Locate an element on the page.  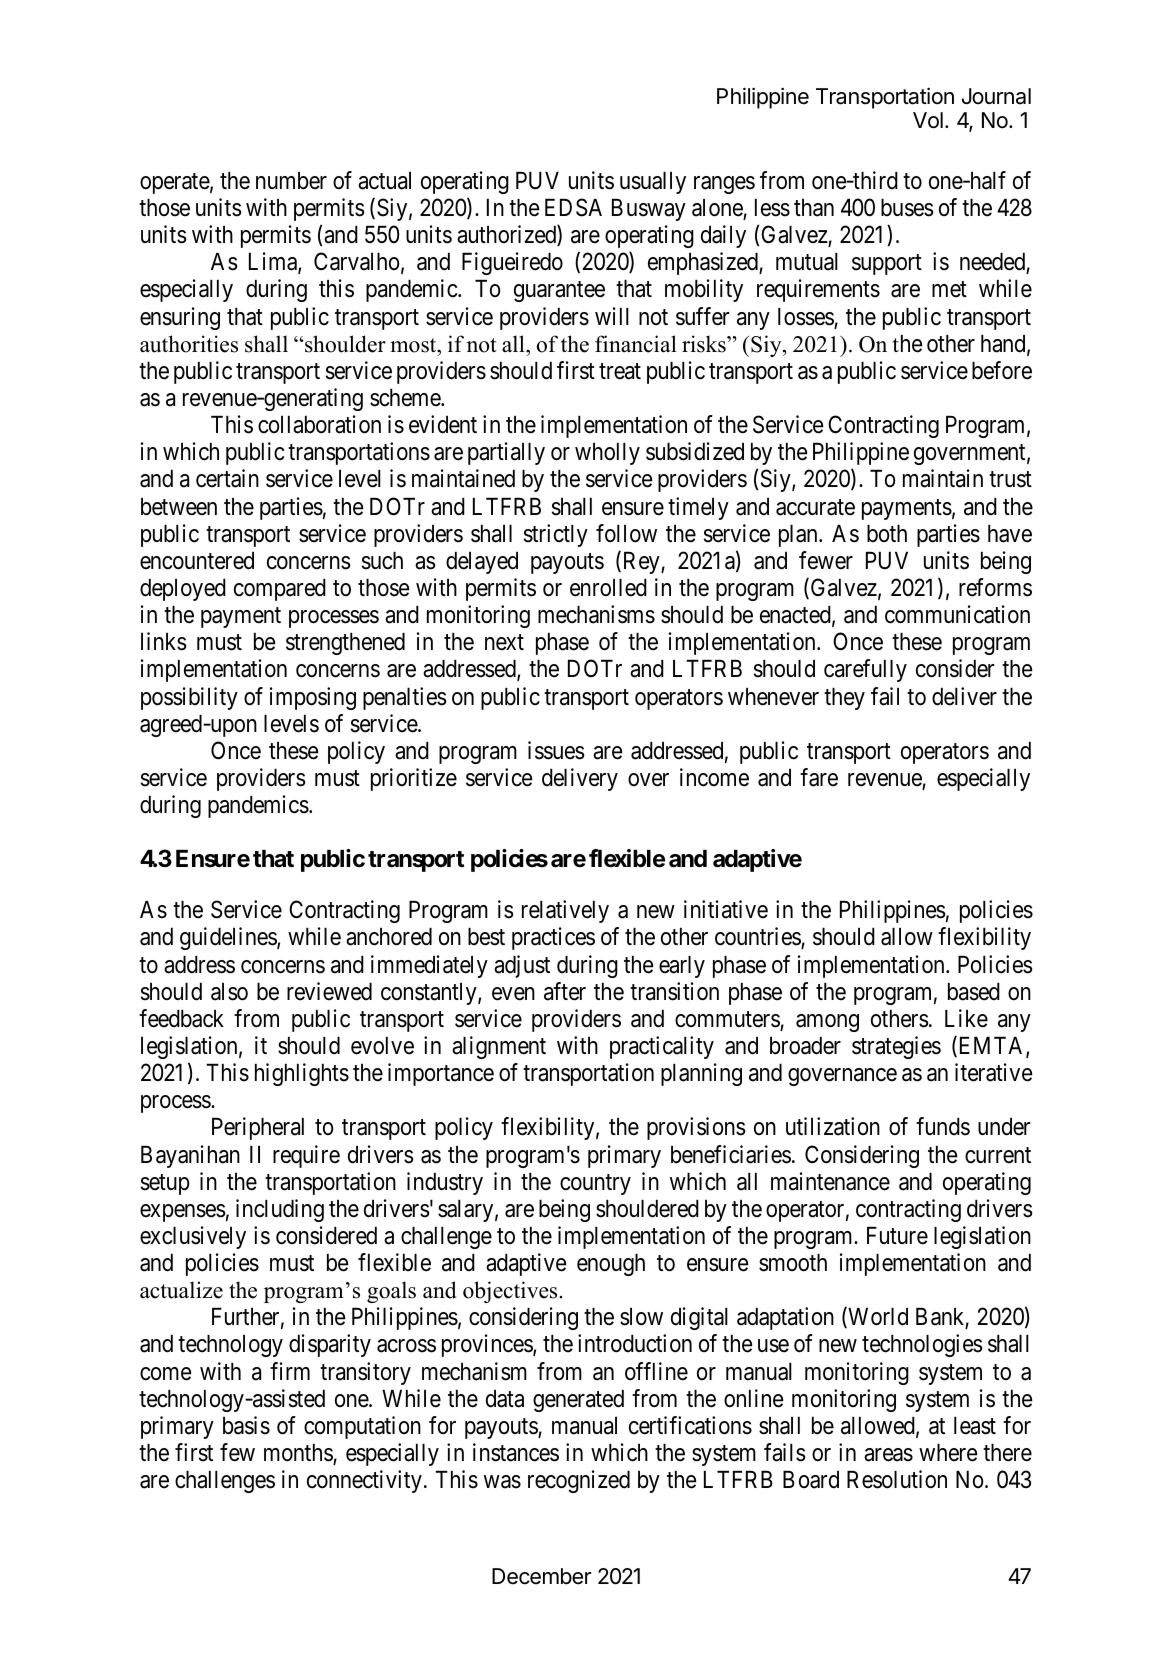
number is located at coordinates (291, 181).
